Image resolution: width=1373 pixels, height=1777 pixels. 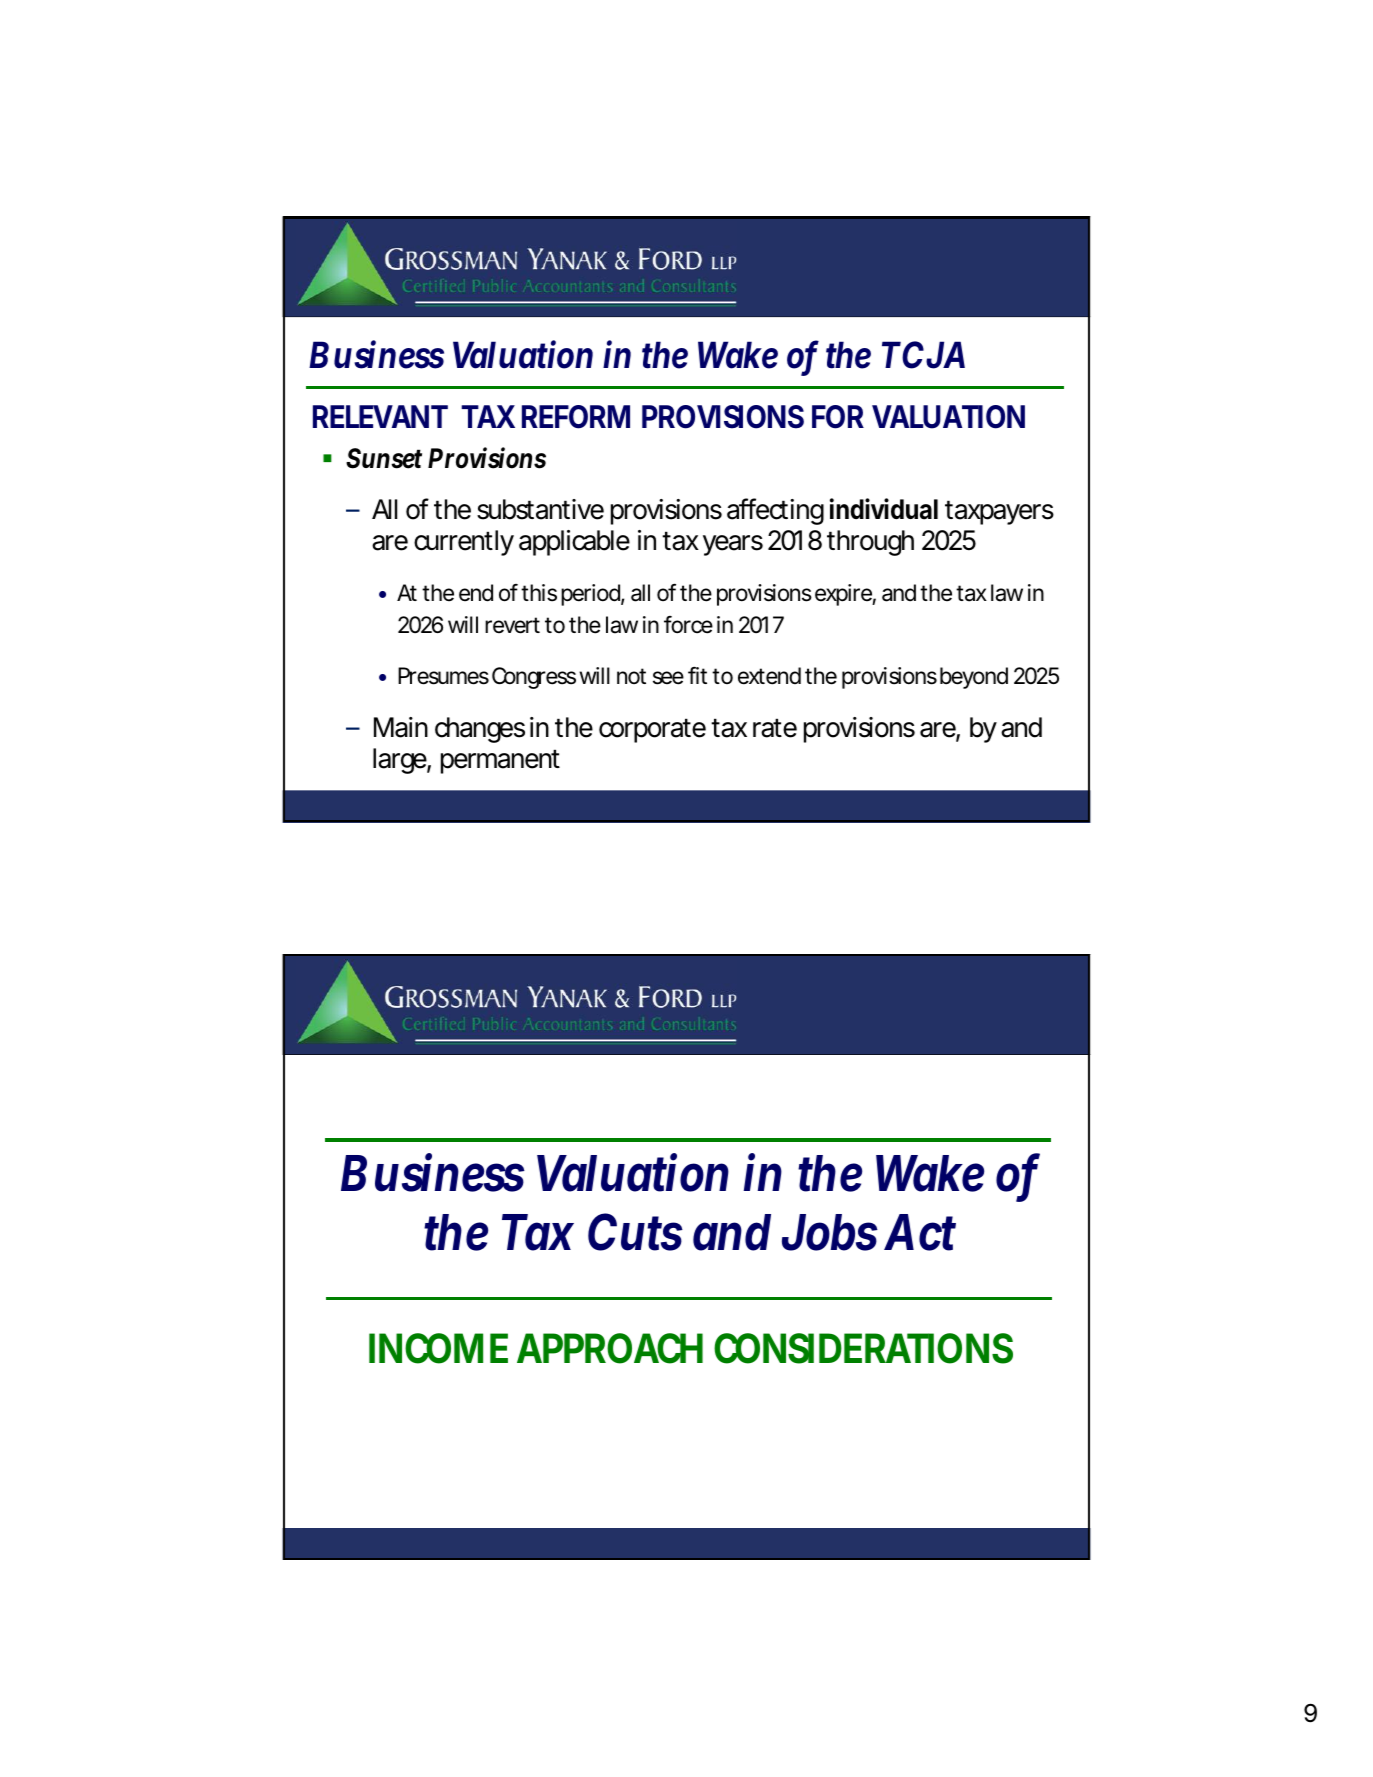 What do you see at coordinates (480, 730) in the screenshot?
I see `changes` at bounding box center [480, 730].
